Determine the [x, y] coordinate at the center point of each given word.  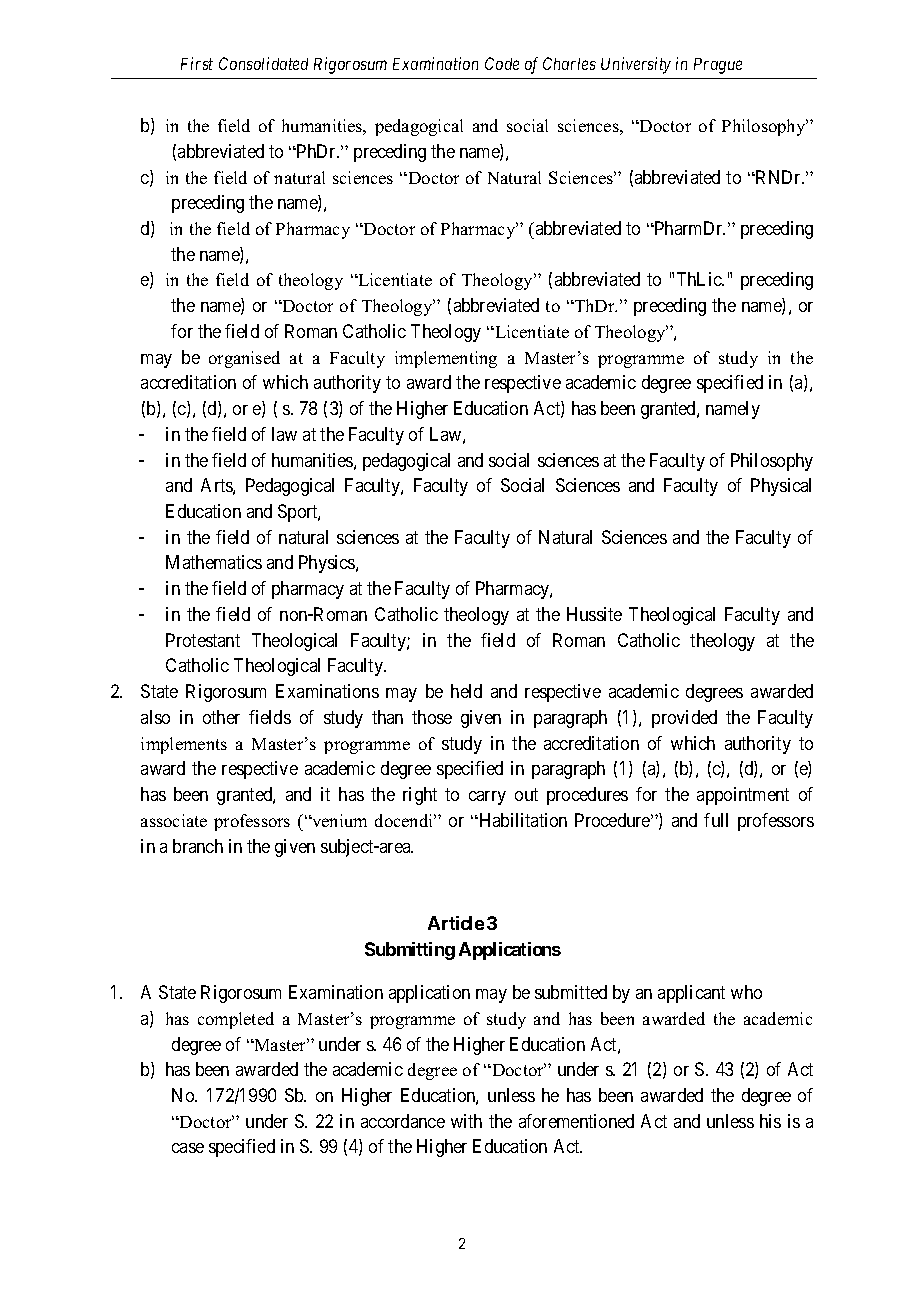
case [188, 1148]
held [466, 691]
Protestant [203, 640]
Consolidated [263, 63]
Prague [718, 66]
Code [502, 63]
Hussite [594, 614]
